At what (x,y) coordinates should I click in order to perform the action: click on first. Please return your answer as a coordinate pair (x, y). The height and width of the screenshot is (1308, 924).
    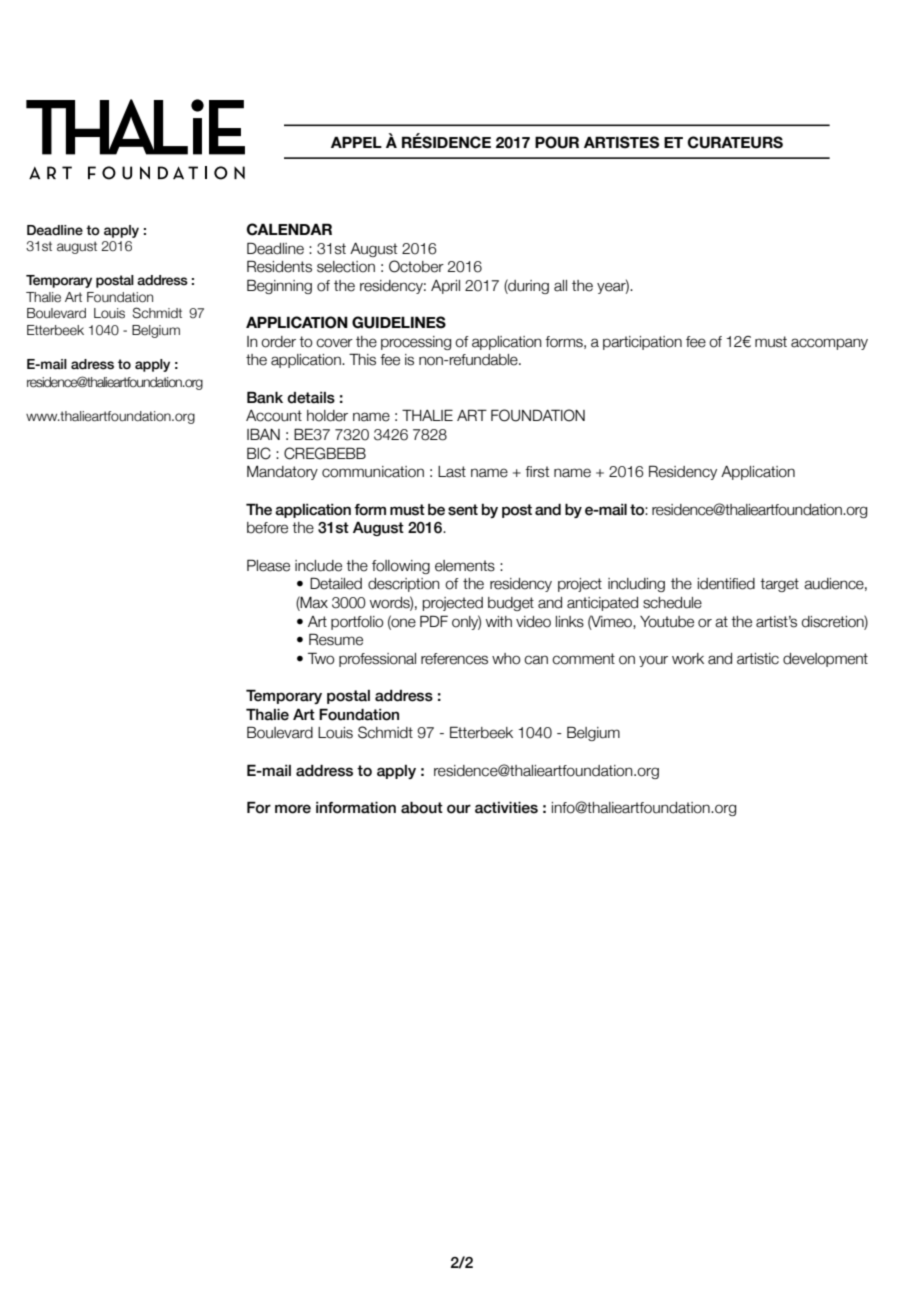
    Looking at the image, I should click on (537, 472).
